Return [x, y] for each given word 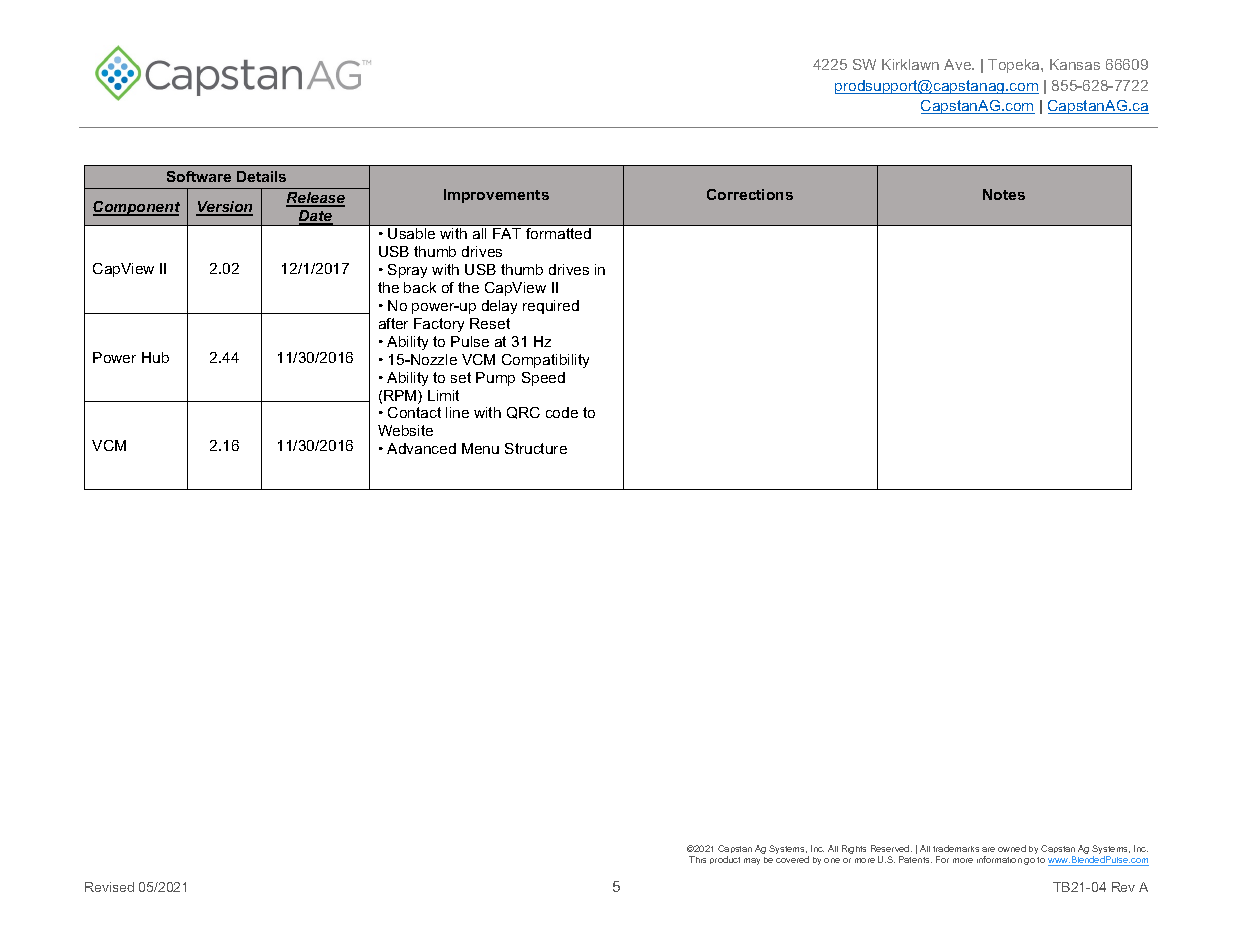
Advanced [421, 448]
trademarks [956, 848]
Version [224, 208]
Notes [1004, 194]
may [752, 861]
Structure [536, 448]
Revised [109, 887]
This [697, 859]
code [562, 412]
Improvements [496, 196]
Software [199, 176]
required [551, 307]
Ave [958, 64]
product [725, 860]
